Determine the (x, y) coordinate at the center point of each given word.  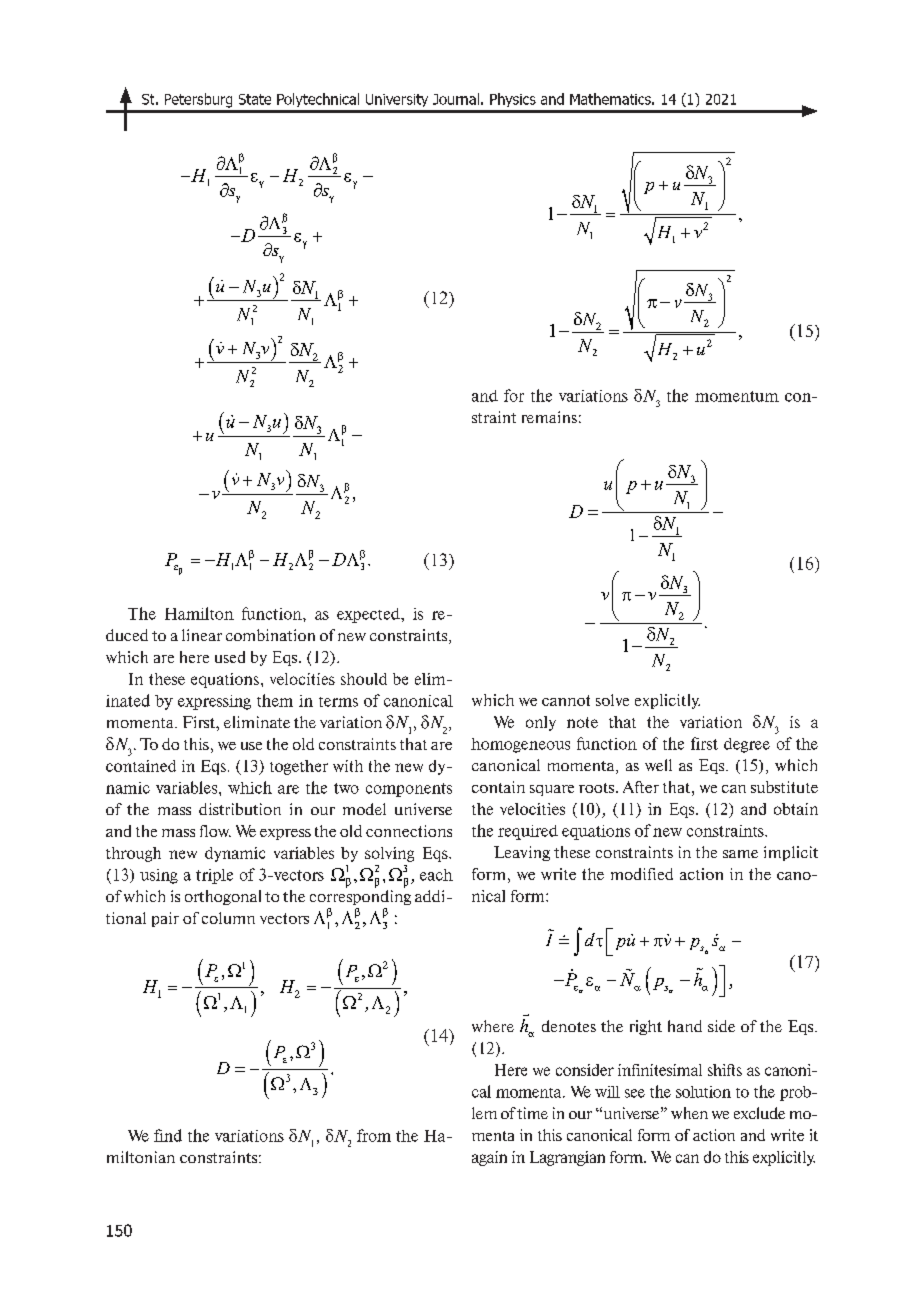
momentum (737, 396)
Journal (456, 99)
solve (612, 700)
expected (369, 615)
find (168, 1135)
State (255, 99)
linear (202, 635)
